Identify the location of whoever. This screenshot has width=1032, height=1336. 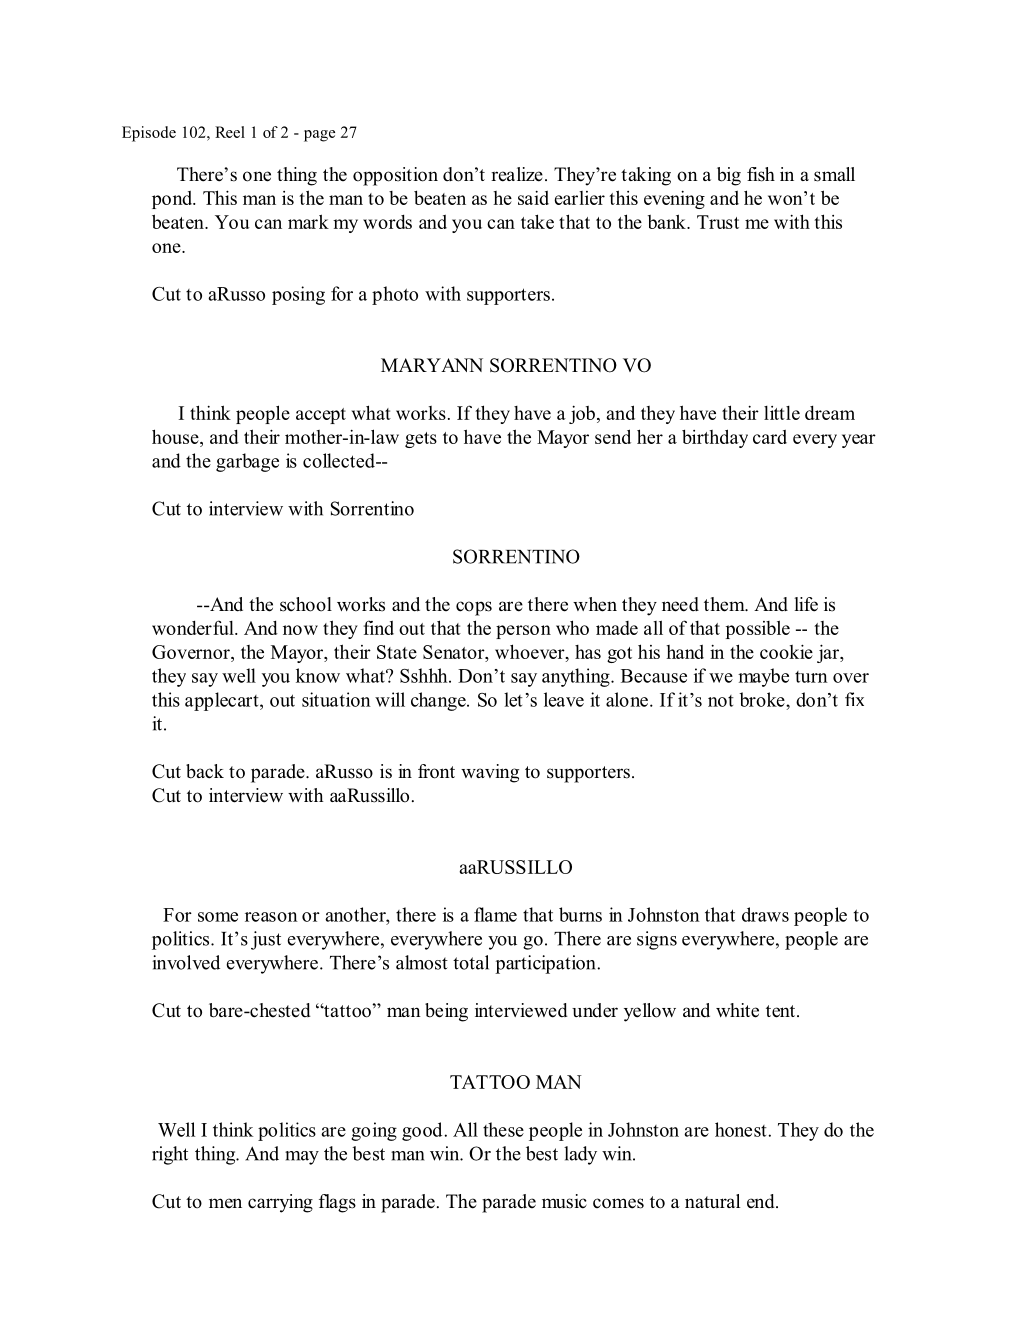
(531, 651).
